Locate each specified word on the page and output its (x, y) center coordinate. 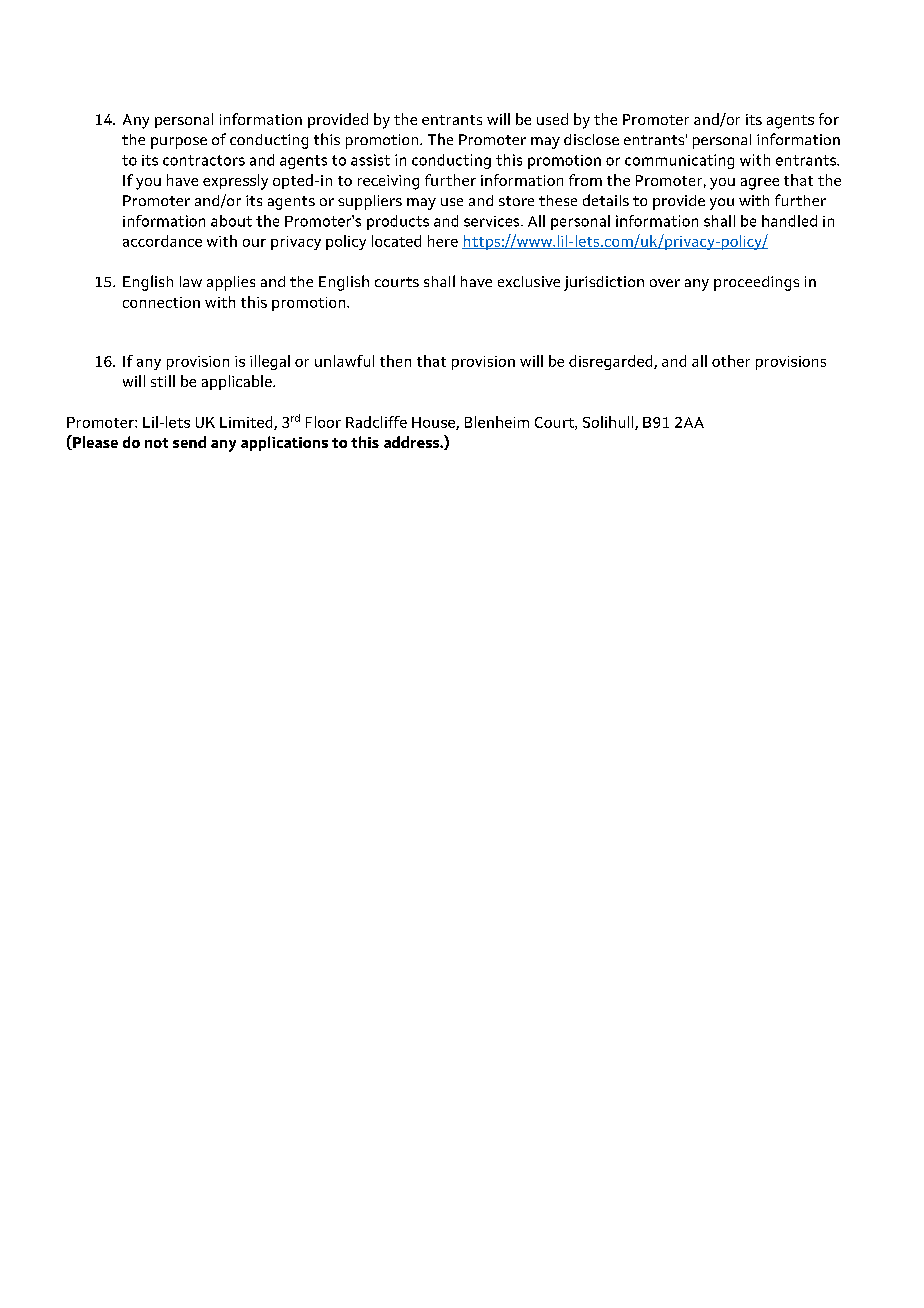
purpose (179, 143)
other (731, 361)
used (552, 119)
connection (161, 302)
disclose (591, 139)
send (189, 442)
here (443, 241)
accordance (162, 241)
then (395, 361)
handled (789, 221)
